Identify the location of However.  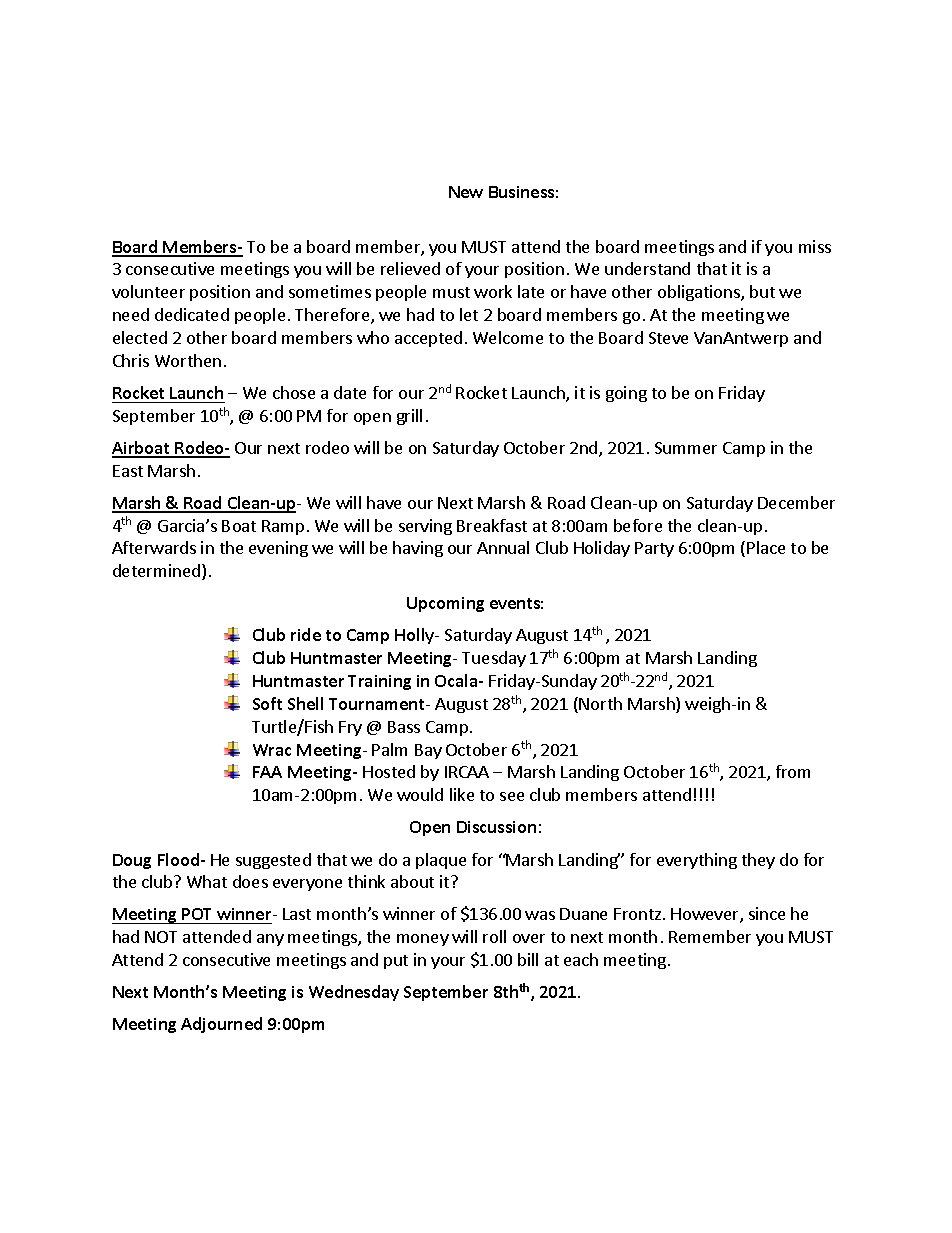
(706, 915).
